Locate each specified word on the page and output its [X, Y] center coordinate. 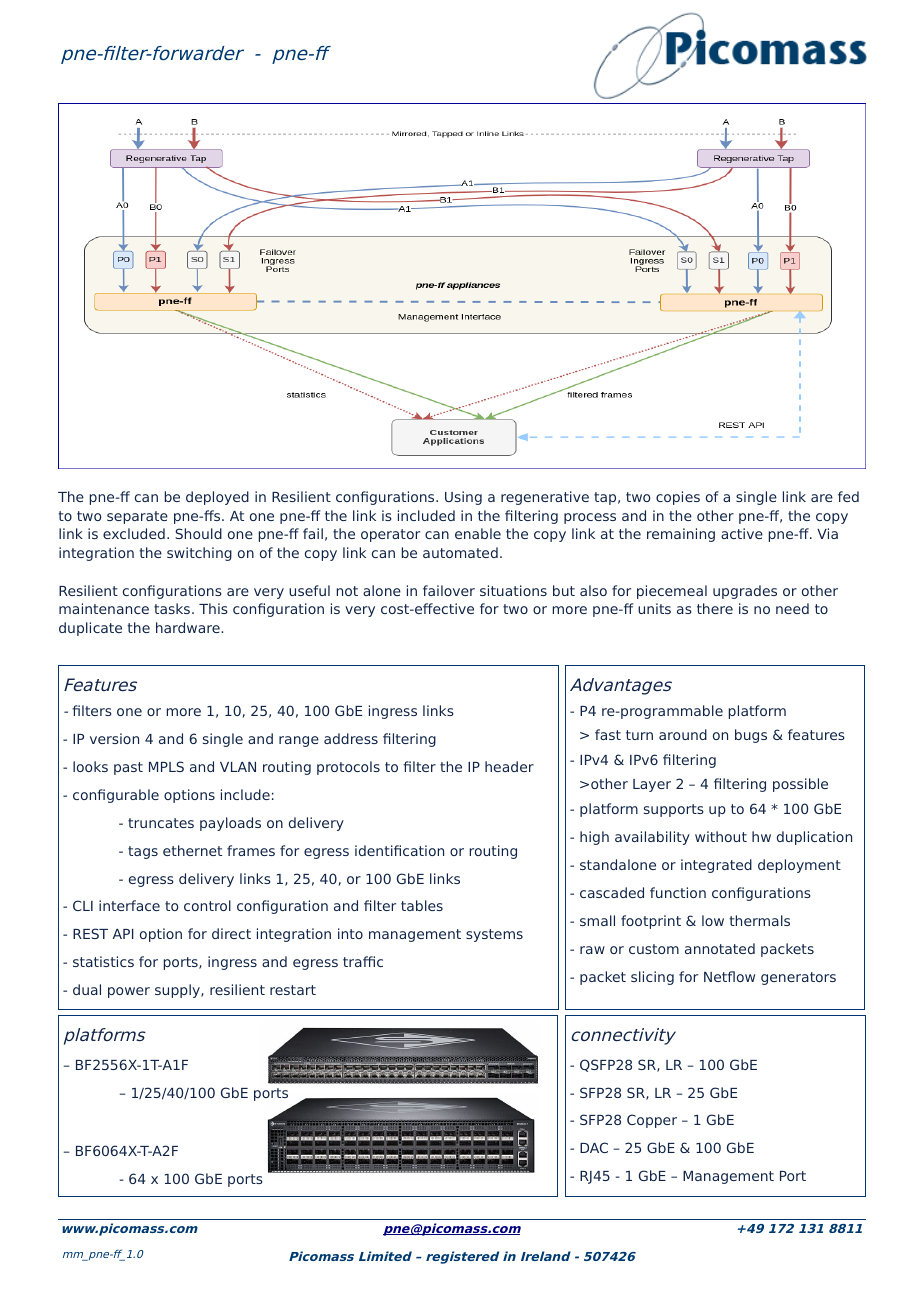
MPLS [166, 766]
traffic [363, 961]
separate [137, 517]
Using [463, 498]
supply [178, 991]
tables [422, 905]
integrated [716, 866]
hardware [189, 627]
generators [798, 978]
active [742, 533]
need [792, 608]
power [129, 992]
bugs [751, 736]
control [207, 905]
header [509, 766]
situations [513, 590]
